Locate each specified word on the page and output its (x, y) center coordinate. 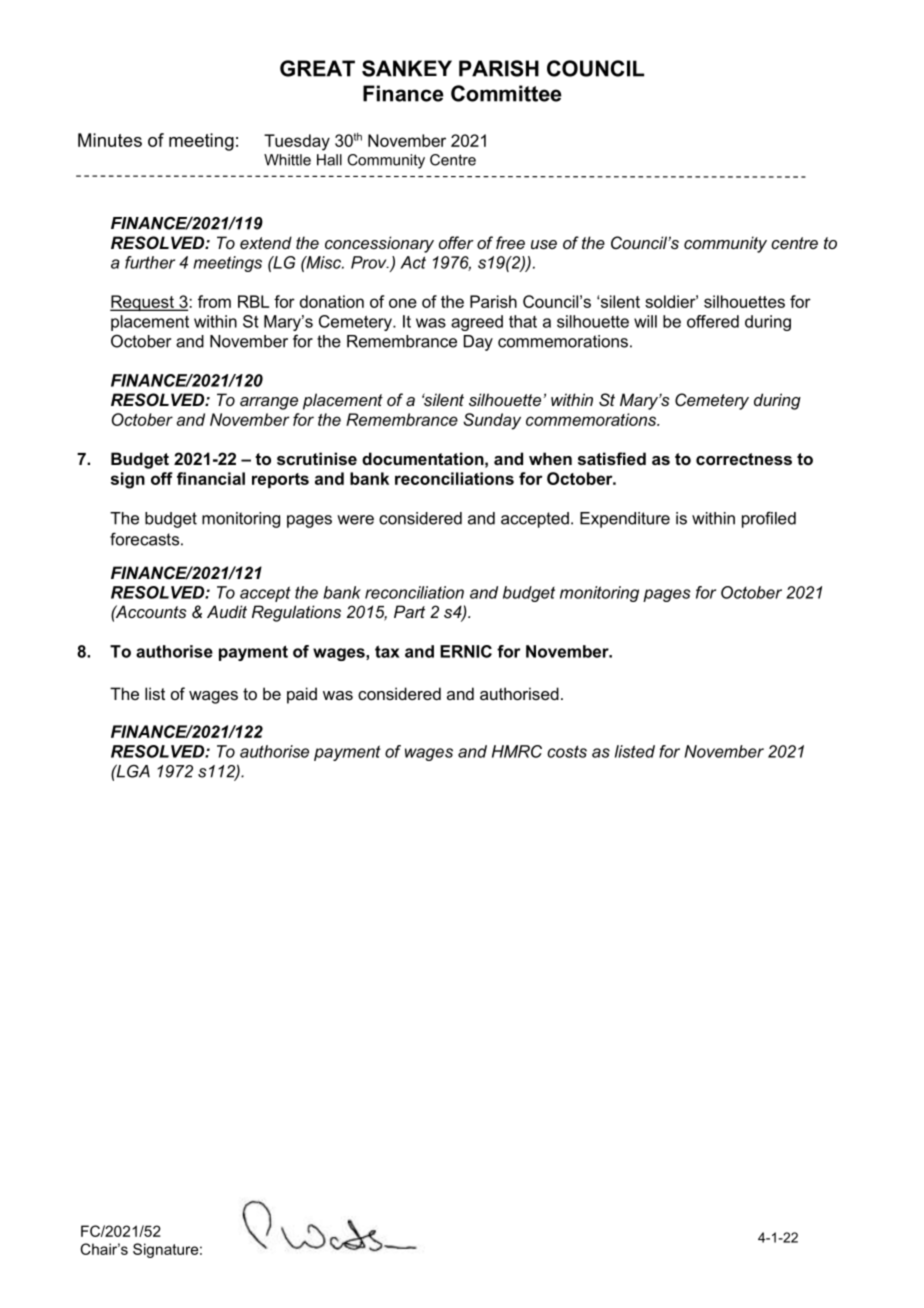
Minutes (110, 140)
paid (302, 695)
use (544, 244)
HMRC (517, 751)
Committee (506, 93)
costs (567, 751)
